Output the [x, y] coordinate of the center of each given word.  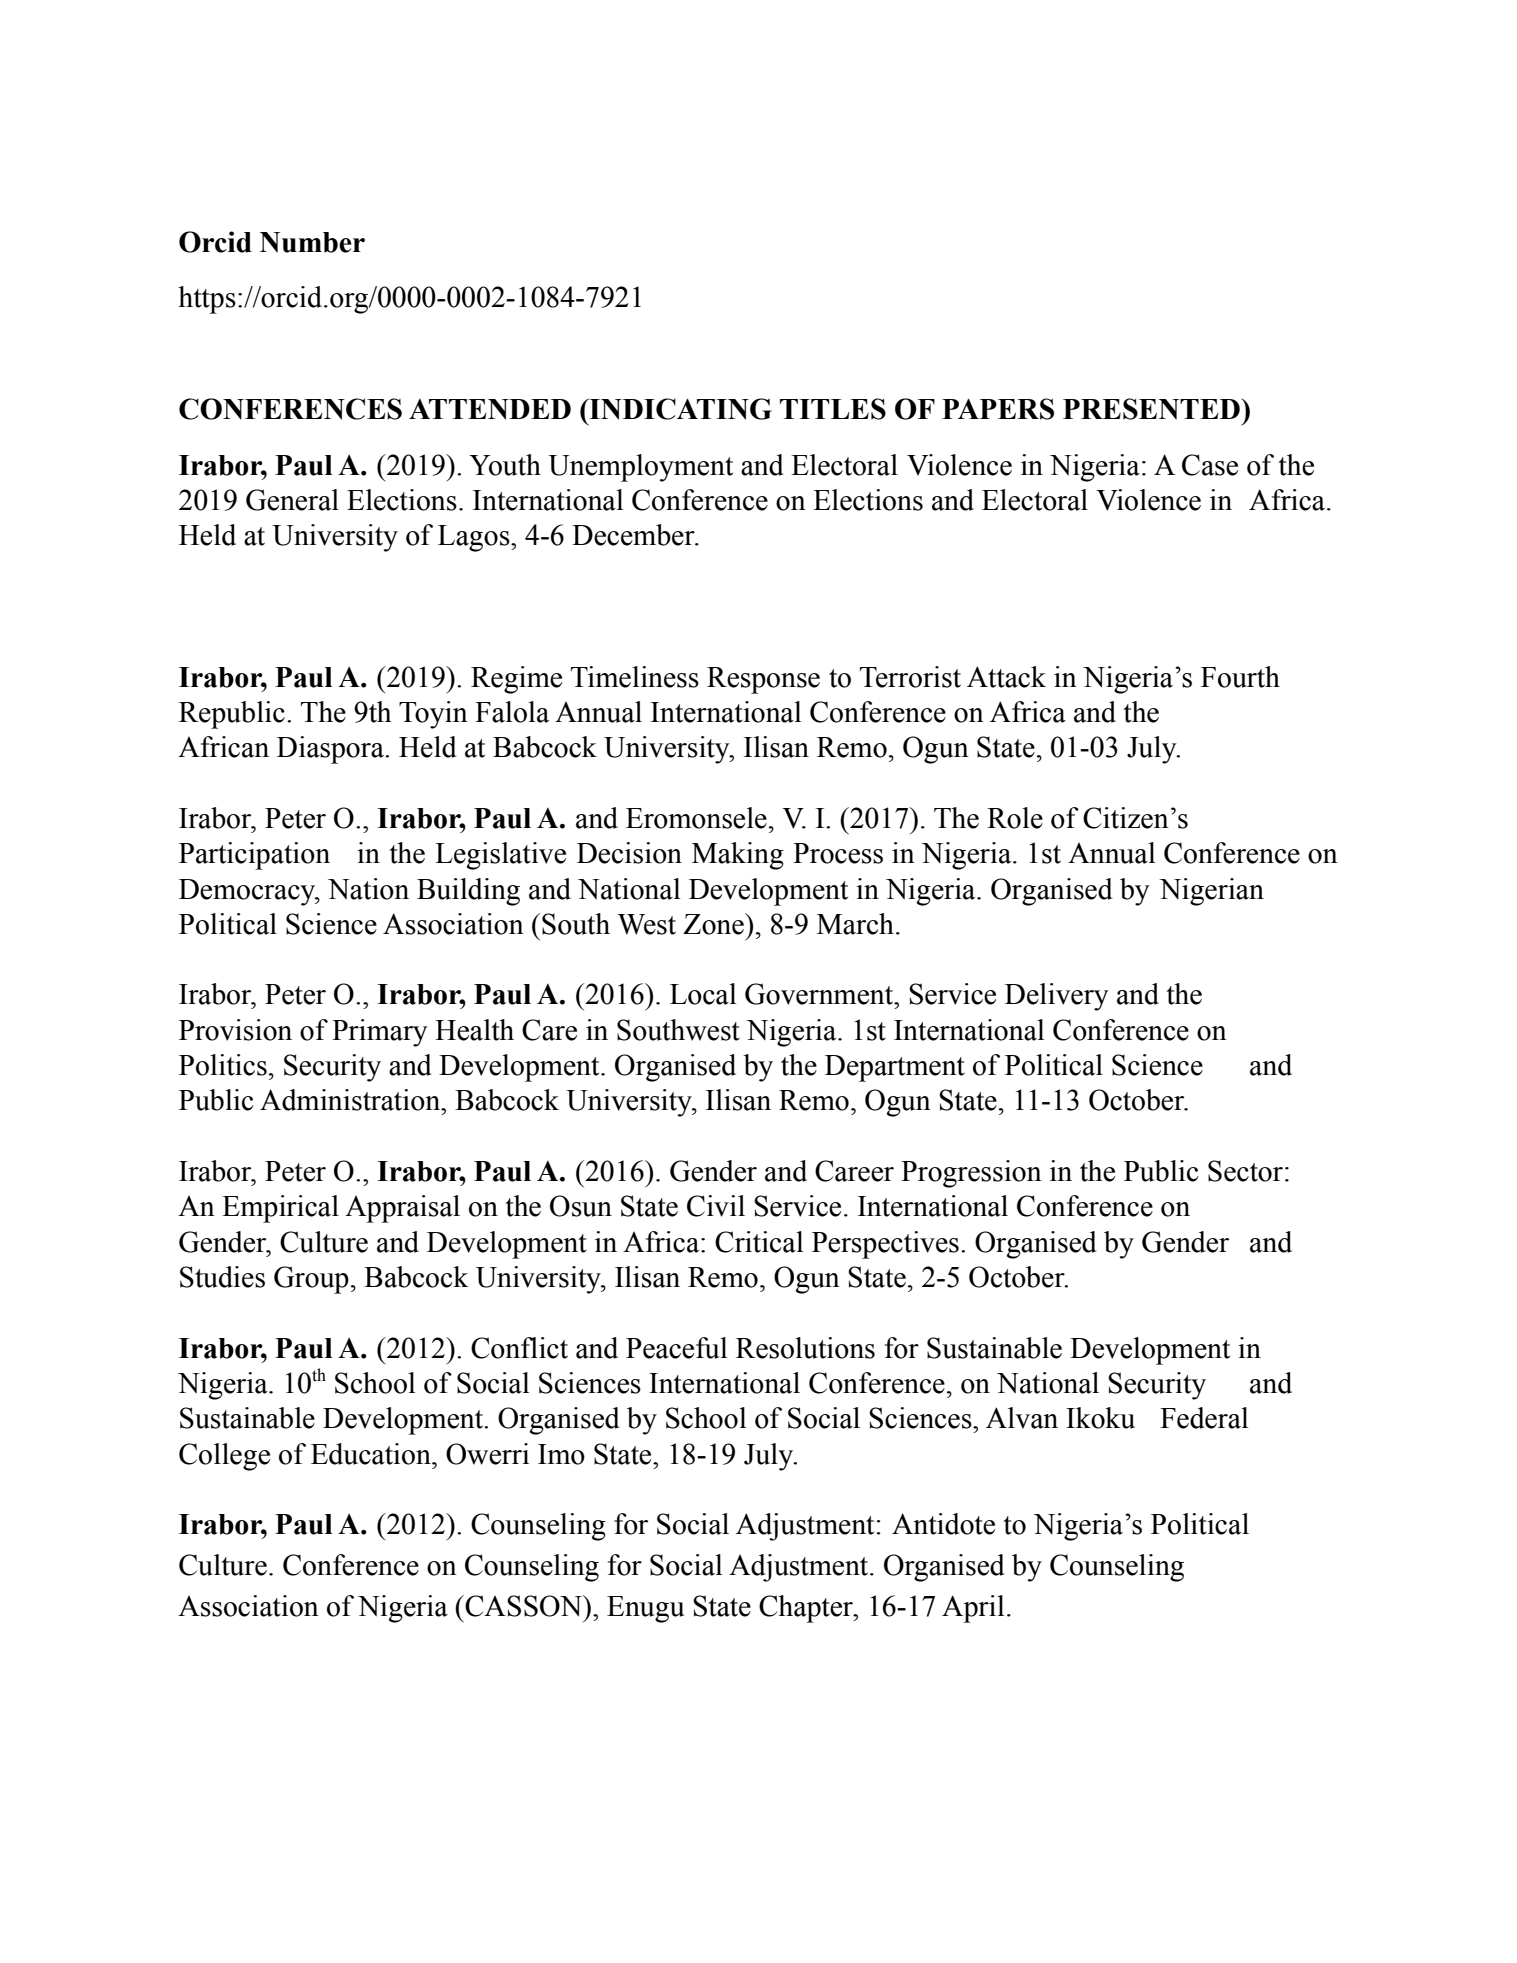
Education [372, 1454]
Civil [716, 1206]
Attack [1006, 677]
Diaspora [331, 750]
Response [763, 680]
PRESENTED [1152, 409]
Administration [351, 1100]
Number [312, 242]
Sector [1245, 1171]
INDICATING [679, 409]
